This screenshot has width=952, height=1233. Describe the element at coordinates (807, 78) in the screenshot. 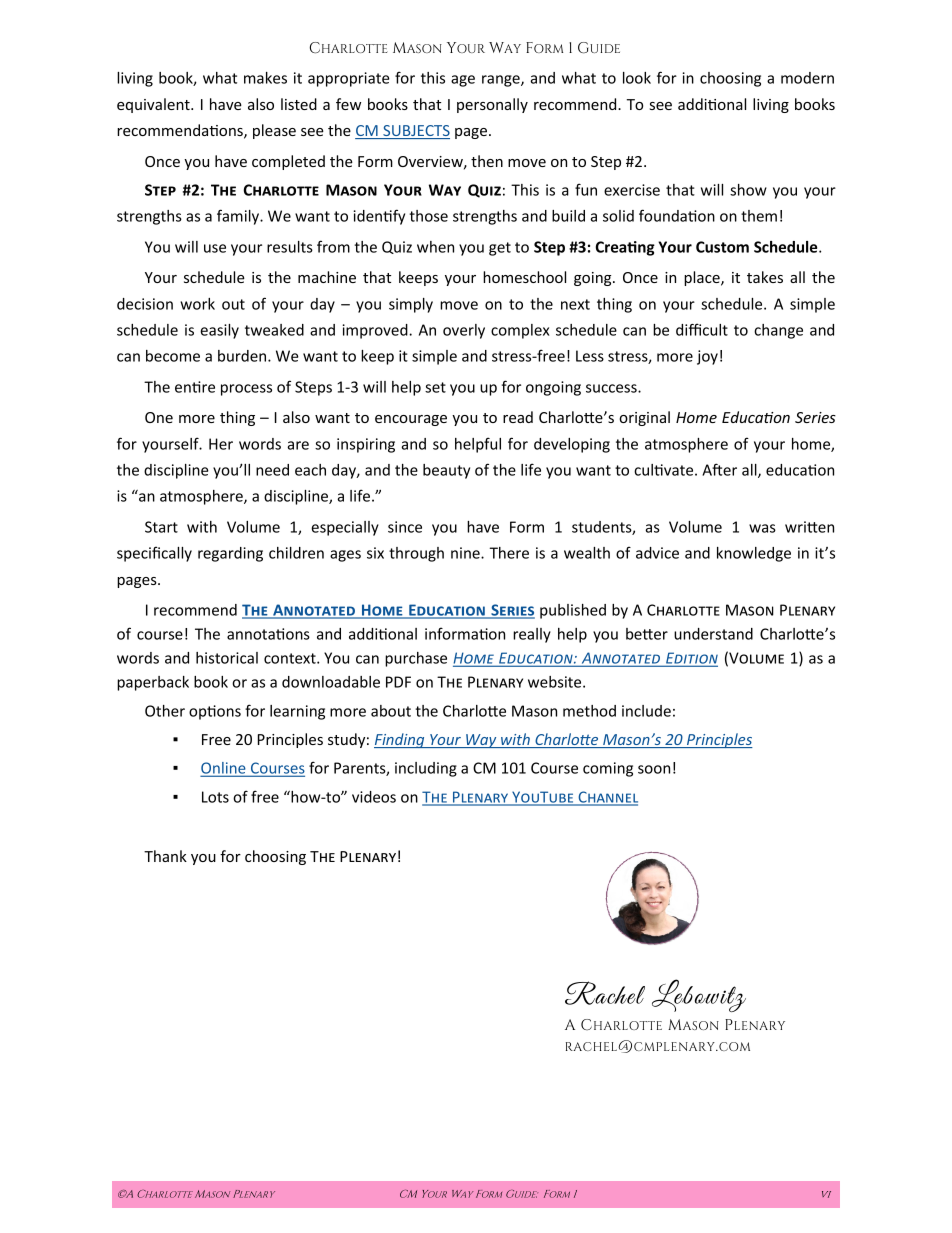

I see `modern` at that location.
